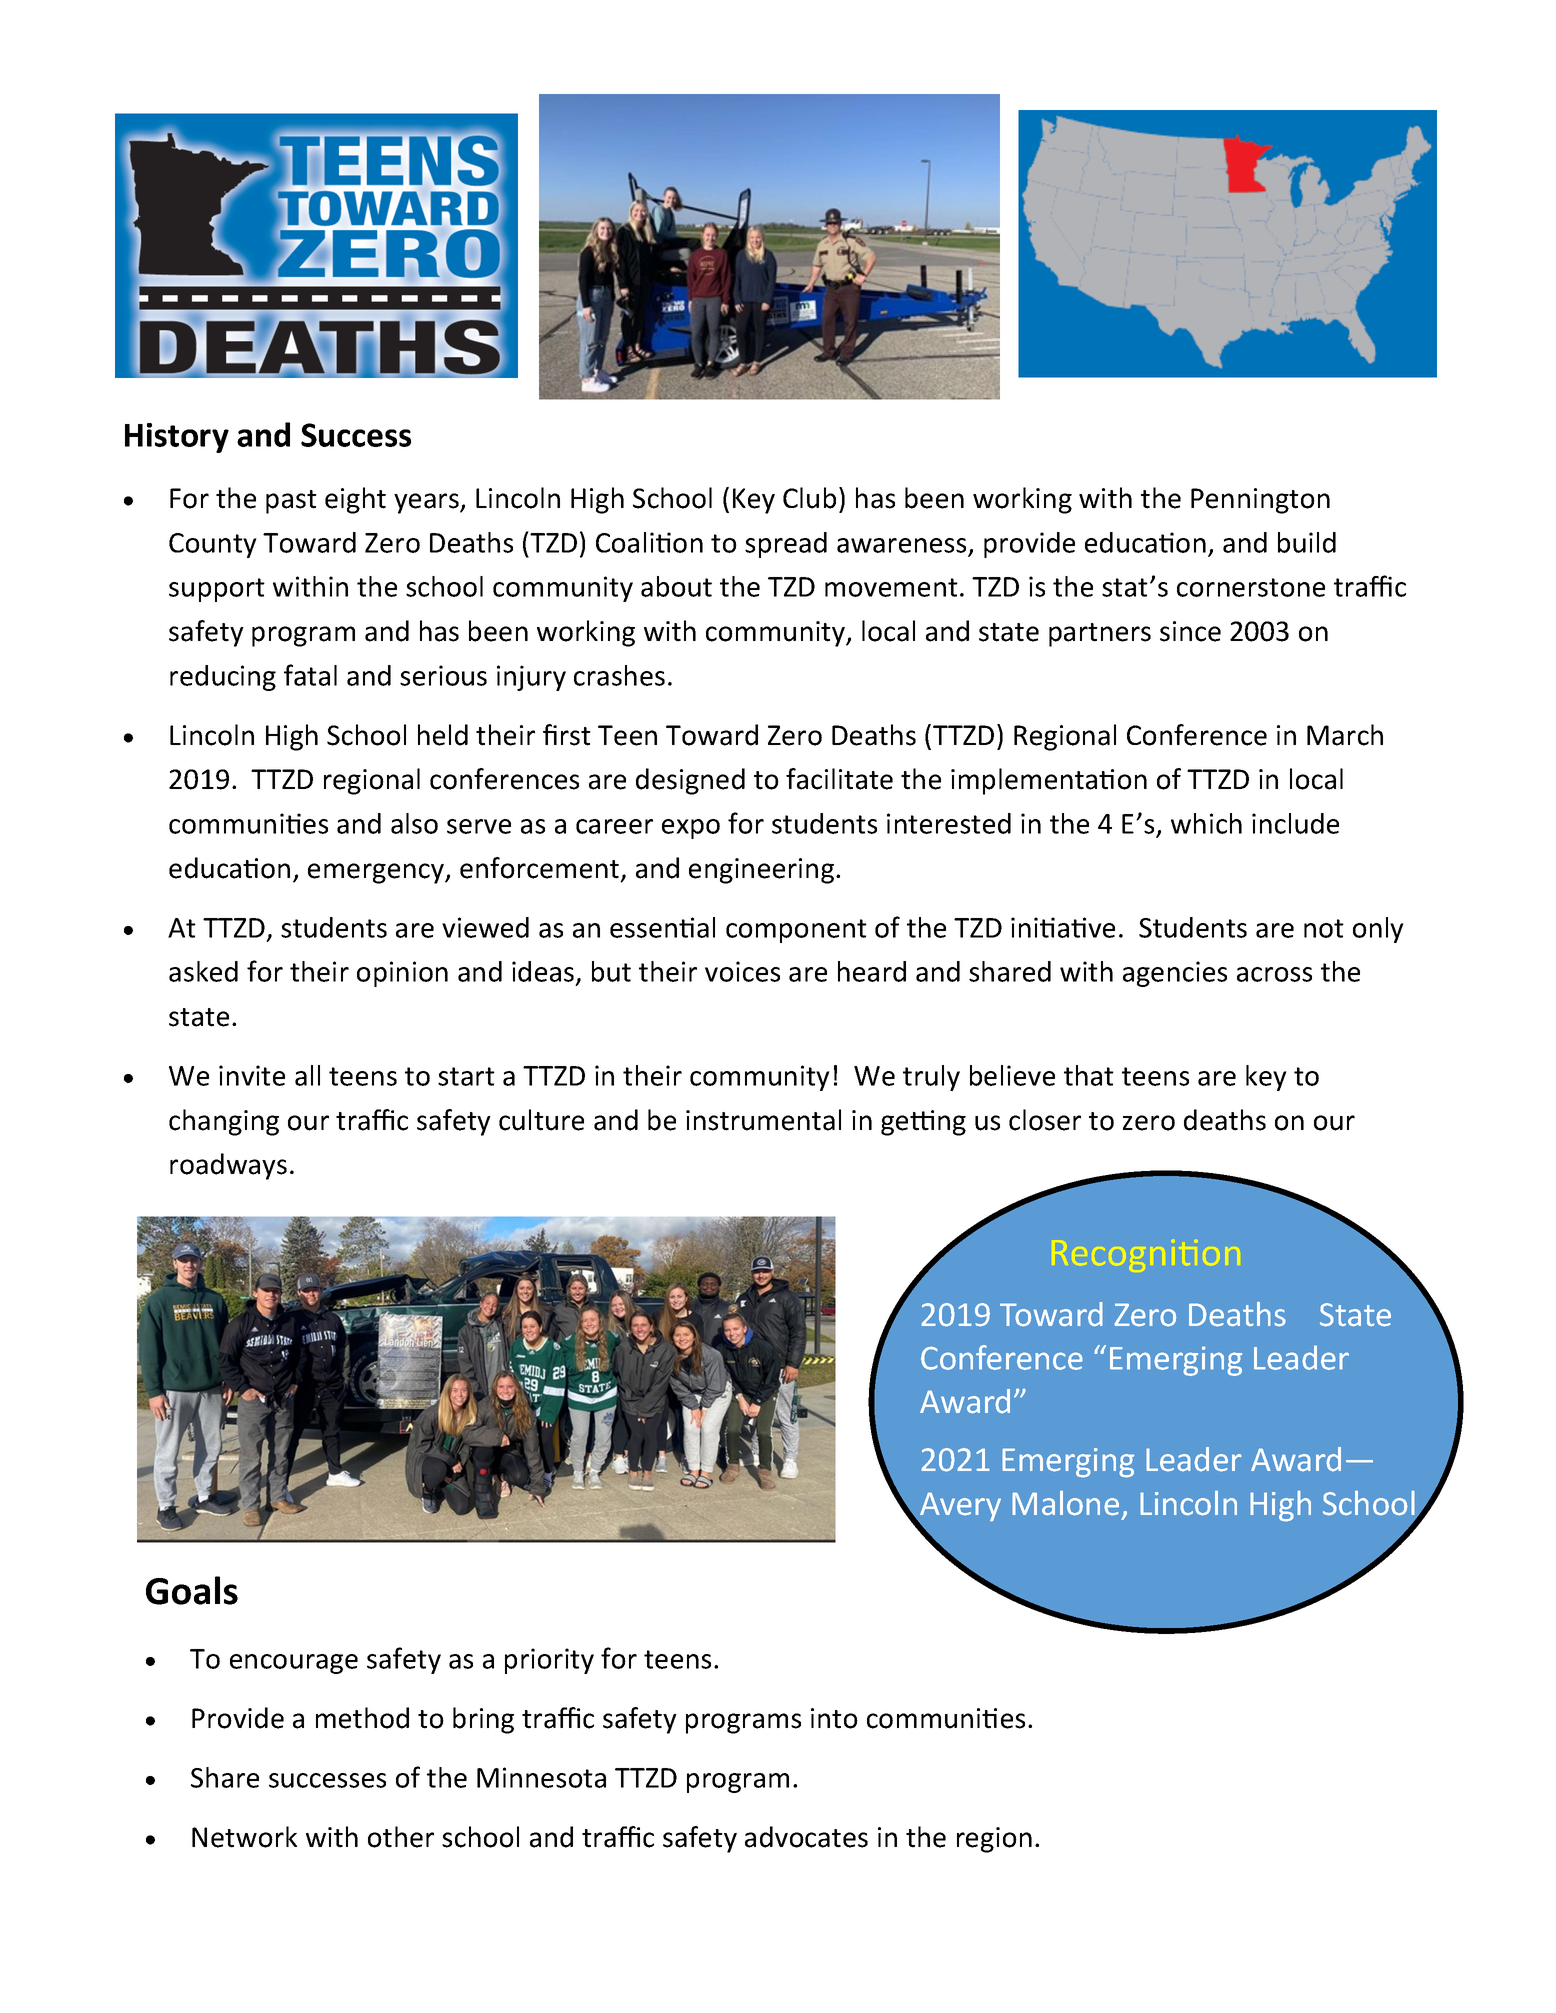 Image resolution: width=1556 pixels, height=2013 pixels. Describe the element at coordinates (310, 675) in the screenshot. I see `fatal` at that location.
